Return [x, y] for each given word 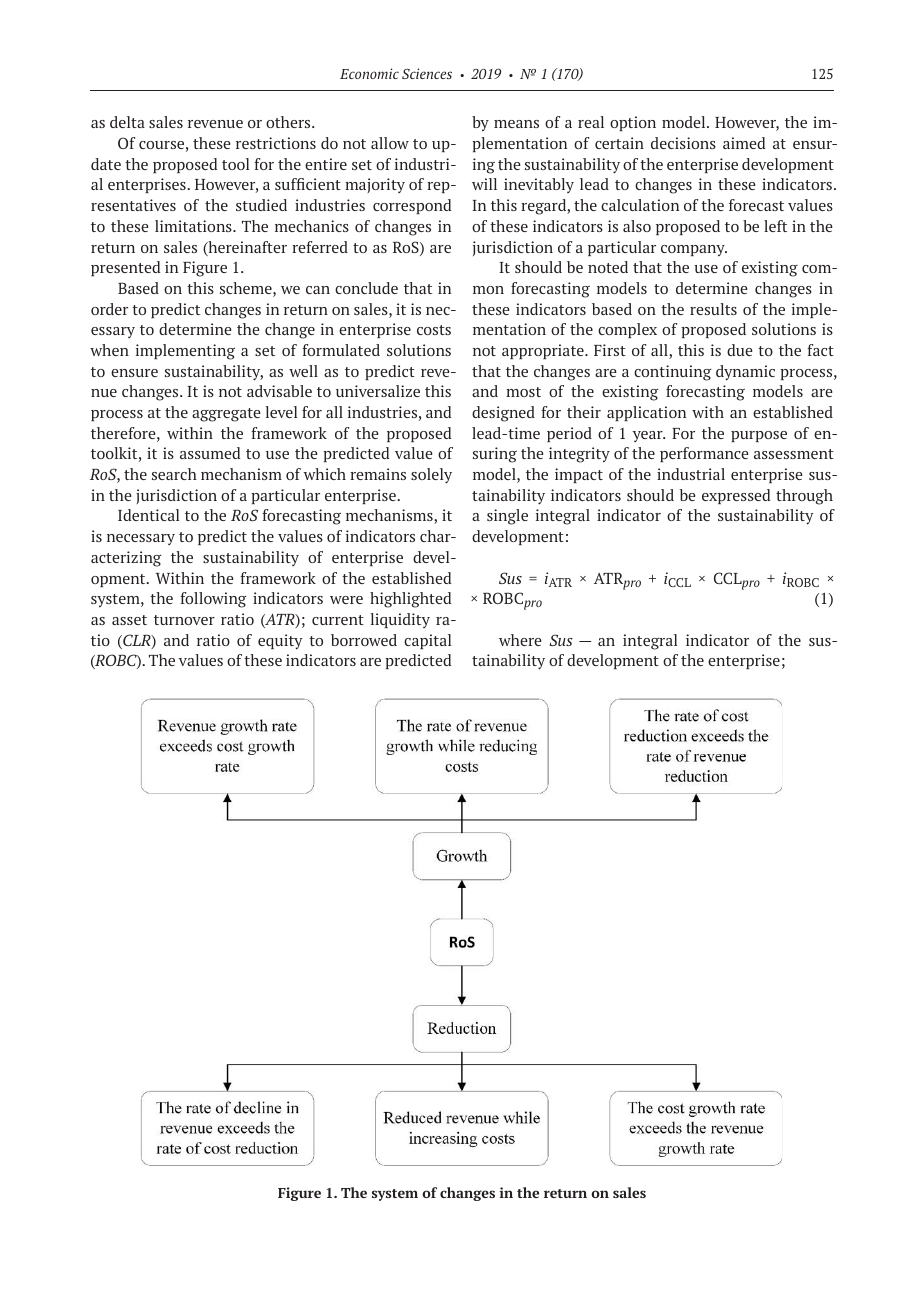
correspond [412, 206]
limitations [194, 226]
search [174, 474]
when [109, 350]
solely [431, 476]
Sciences [427, 73]
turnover [184, 620]
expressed [736, 496]
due [739, 350]
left [775, 226]
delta [127, 122]
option [633, 123]
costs [434, 330]
